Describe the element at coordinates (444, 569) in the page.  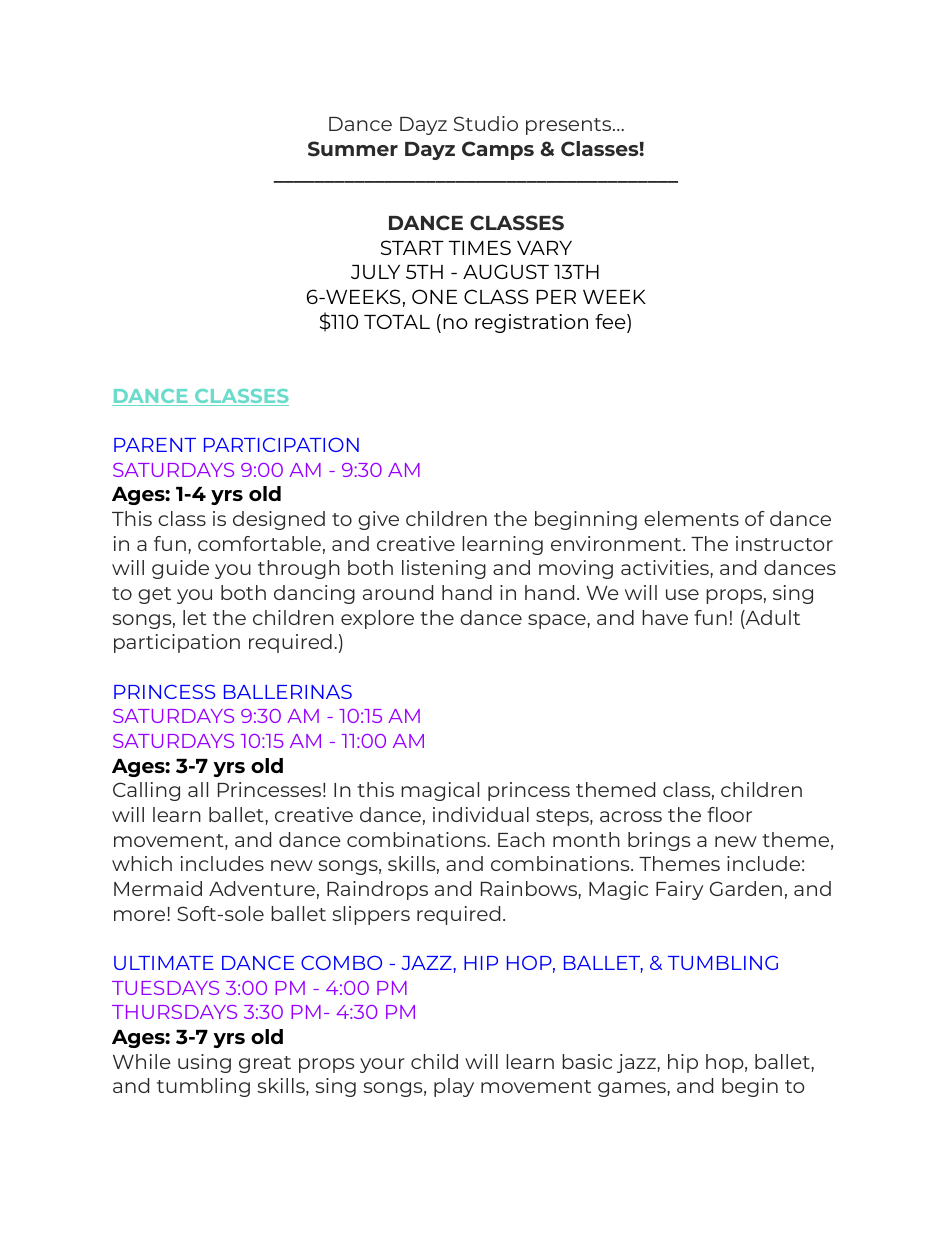
I see `listening` at that location.
